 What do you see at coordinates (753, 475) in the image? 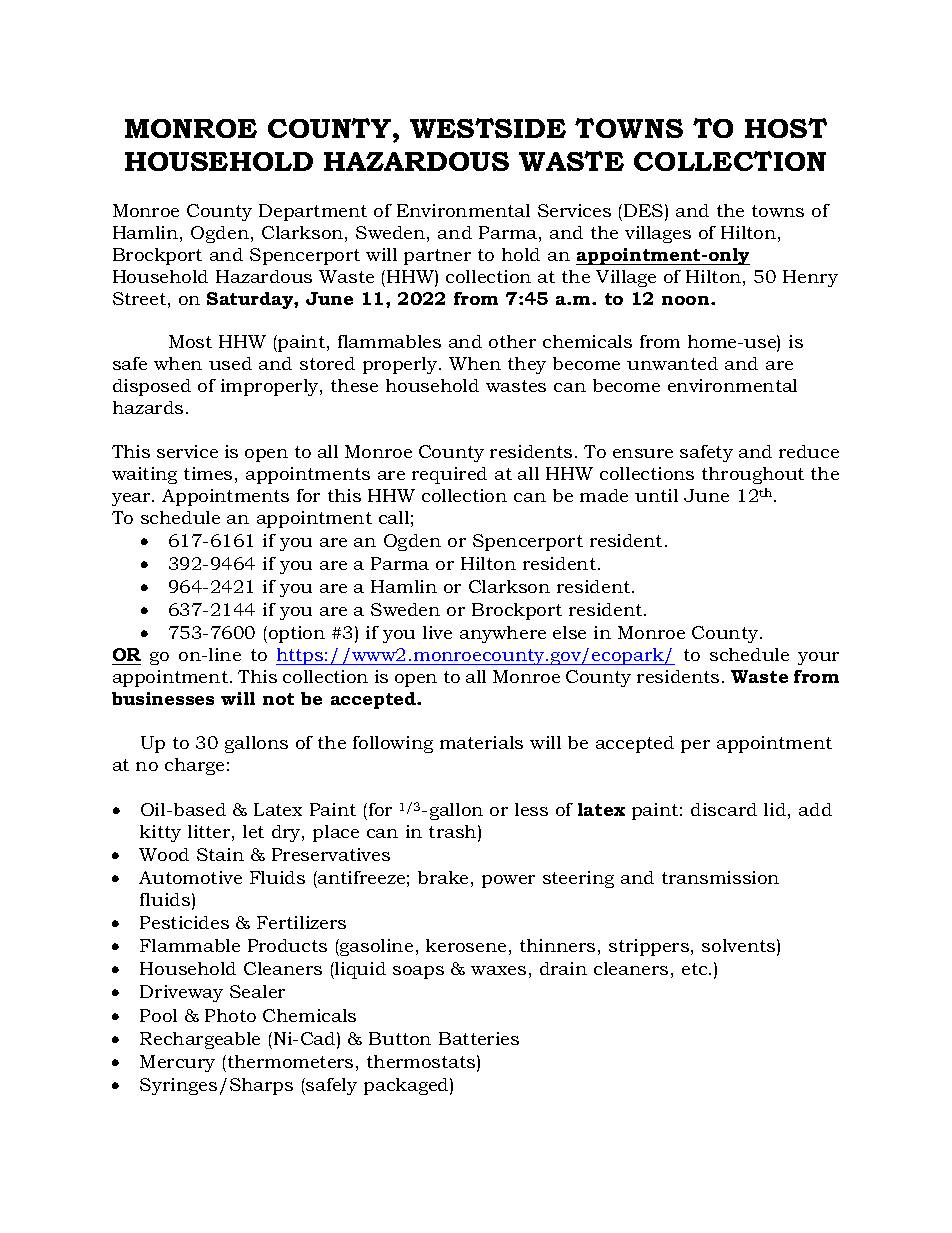
I see `throughout` at bounding box center [753, 475].
